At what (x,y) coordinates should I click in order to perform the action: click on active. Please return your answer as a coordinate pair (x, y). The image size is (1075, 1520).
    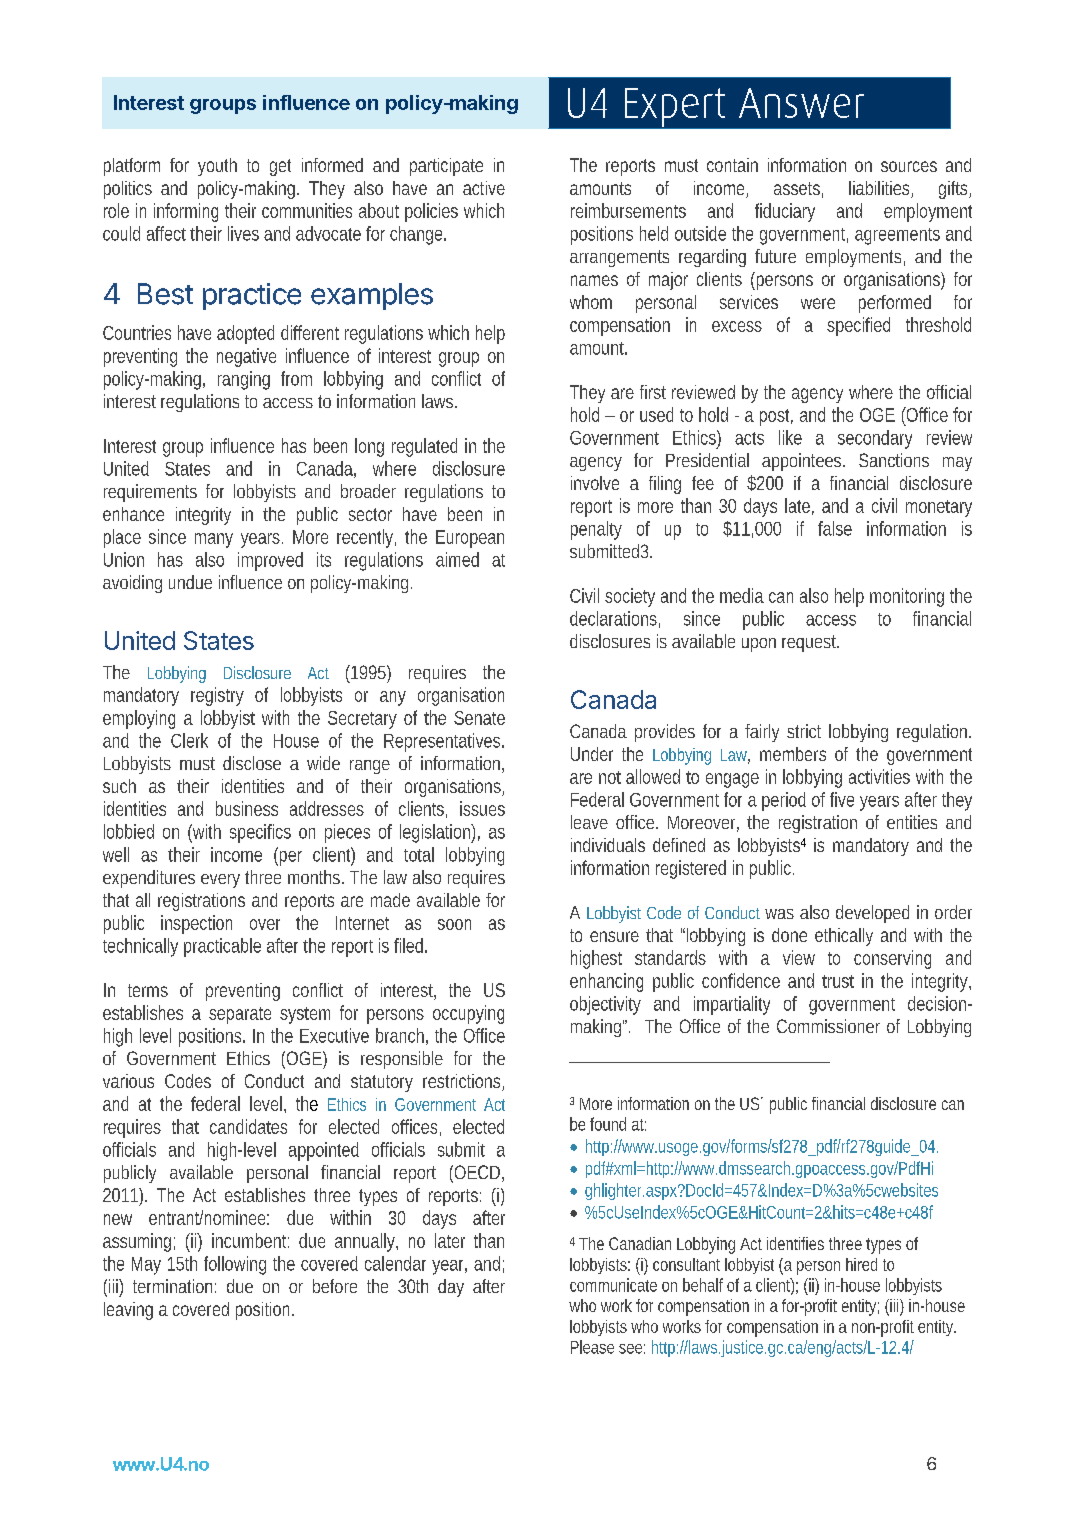
    Looking at the image, I should click on (484, 188).
